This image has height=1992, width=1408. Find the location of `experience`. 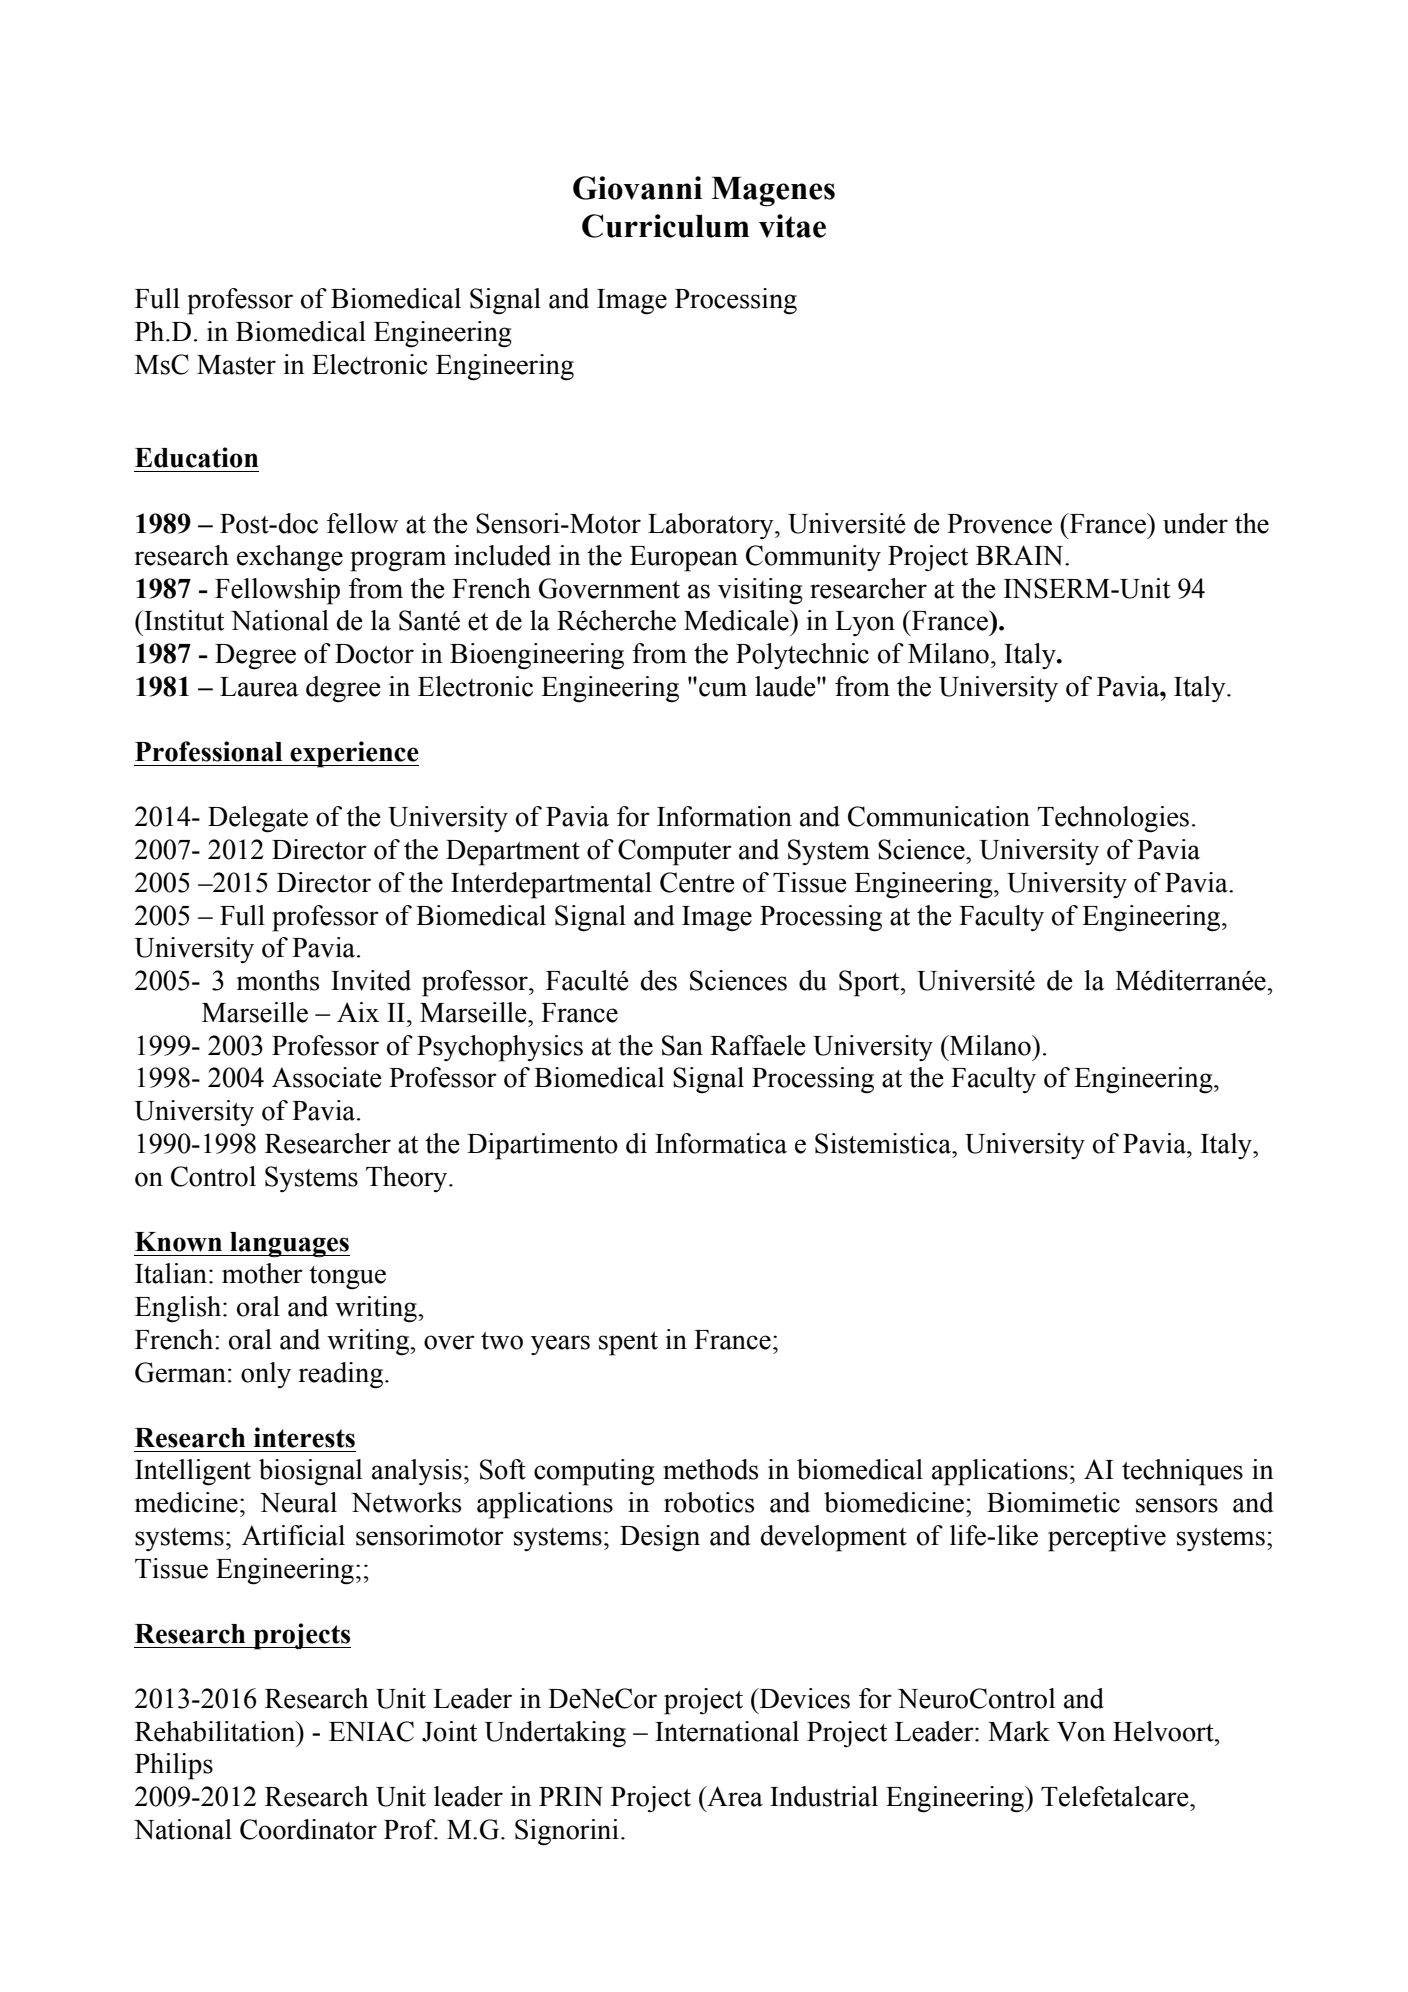

experience is located at coordinates (353, 754).
